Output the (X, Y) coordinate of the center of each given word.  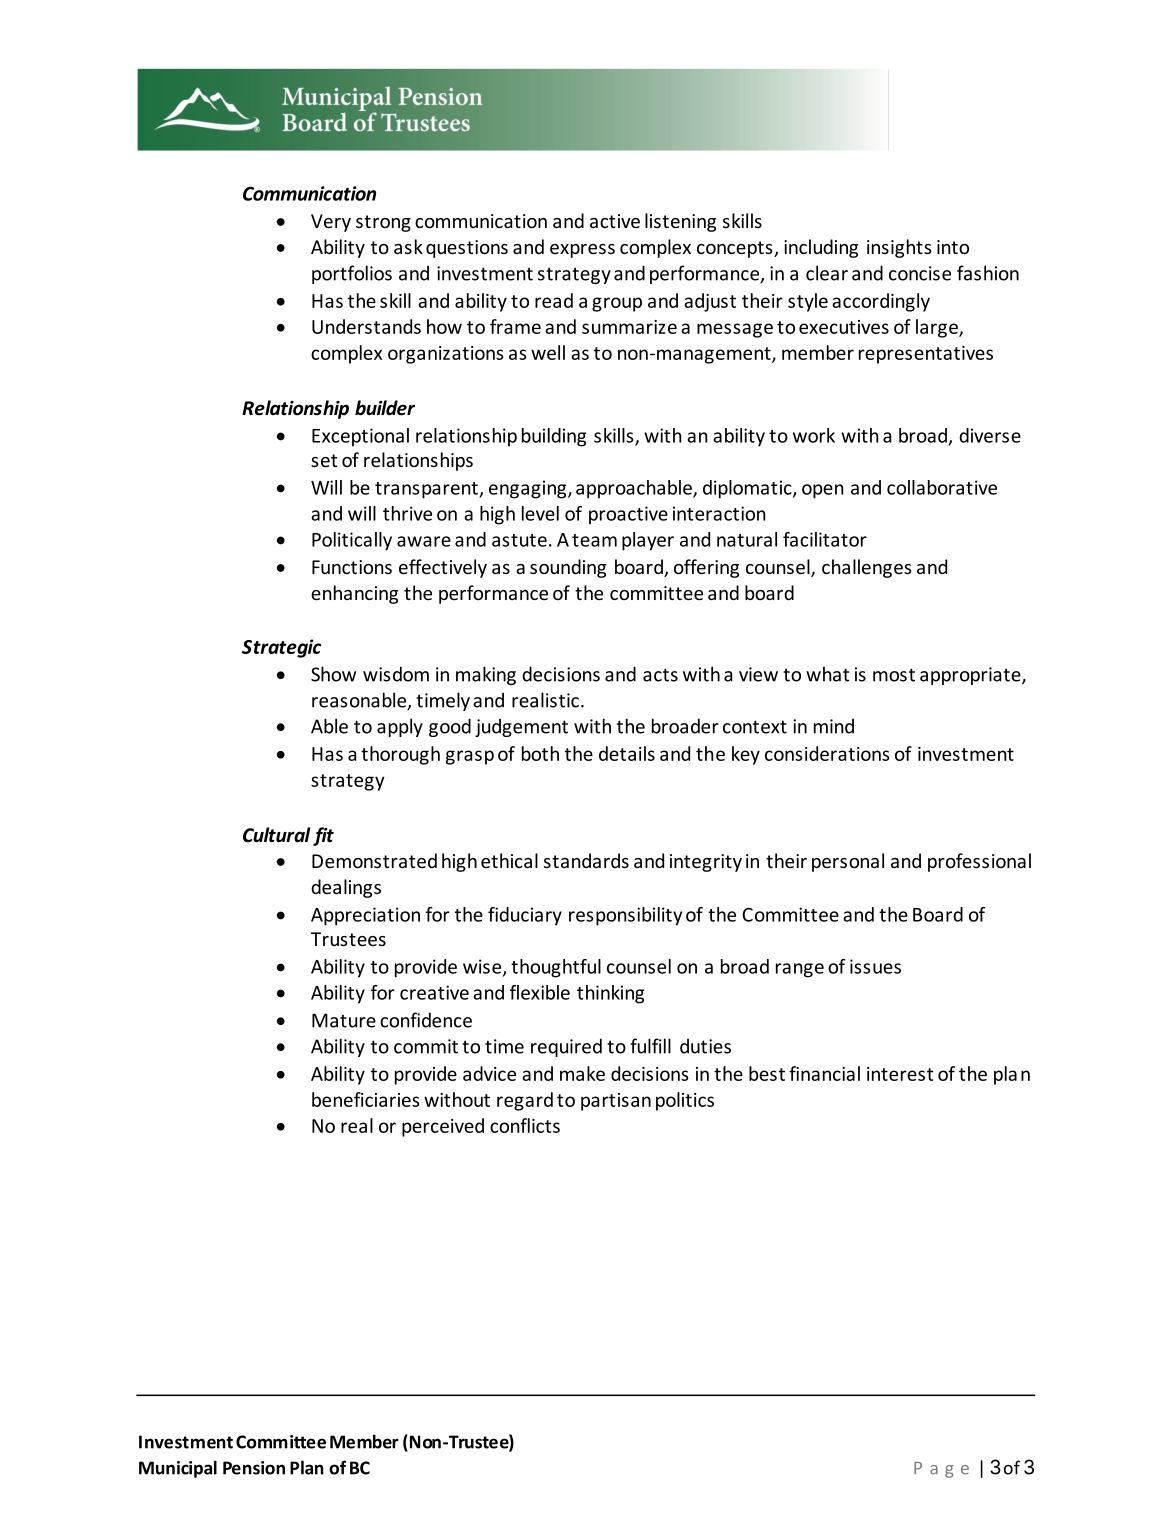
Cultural (276, 835)
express (582, 251)
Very (331, 223)
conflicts (525, 1125)
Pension (254, 1468)
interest (900, 1074)
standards (586, 860)
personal (848, 862)
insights (899, 248)
